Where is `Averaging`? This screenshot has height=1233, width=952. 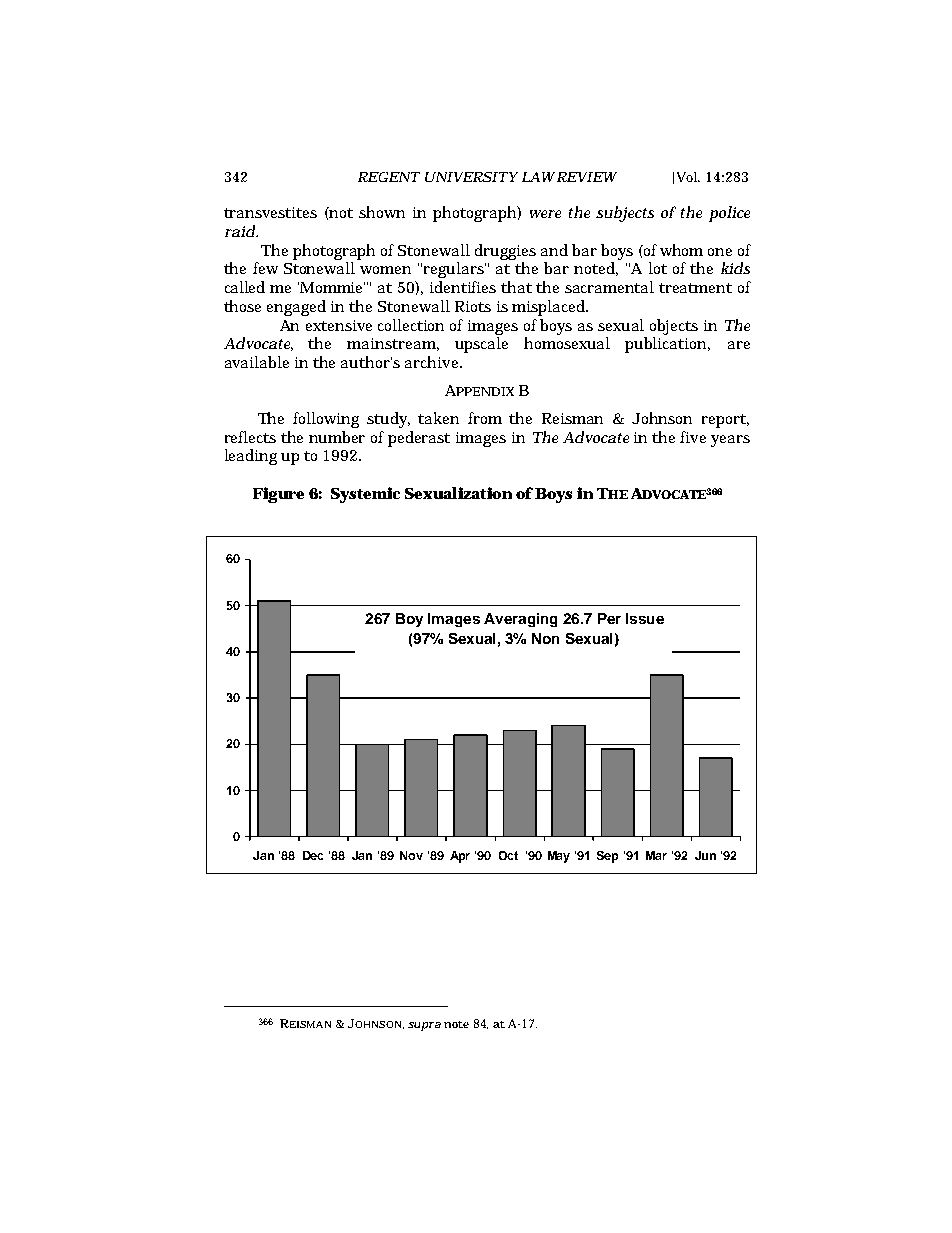
Averaging is located at coordinates (520, 620).
